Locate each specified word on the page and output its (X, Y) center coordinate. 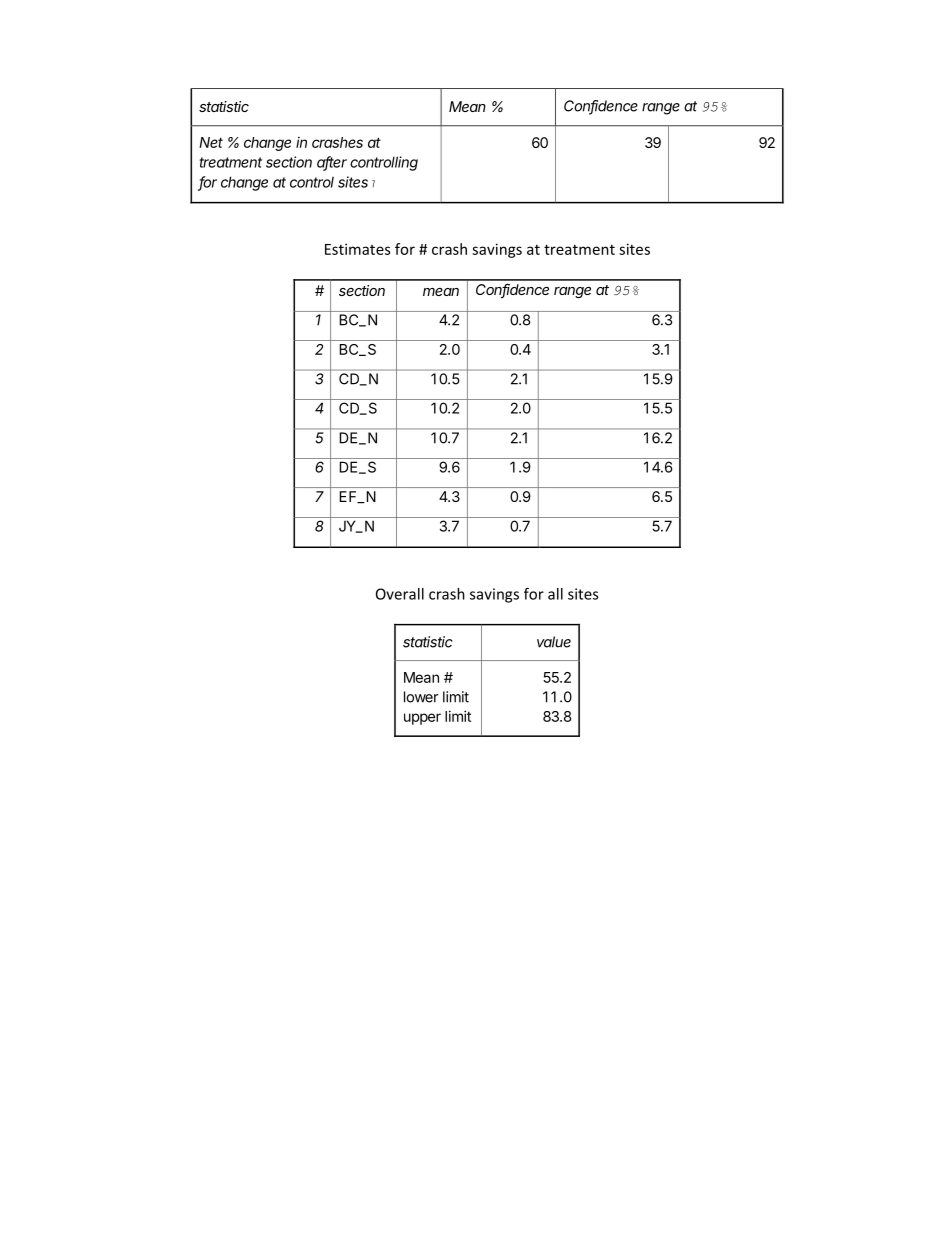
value (554, 642)
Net (211, 142)
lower (421, 697)
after (332, 163)
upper (422, 719)
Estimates (357, 249)
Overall (400, 594)
